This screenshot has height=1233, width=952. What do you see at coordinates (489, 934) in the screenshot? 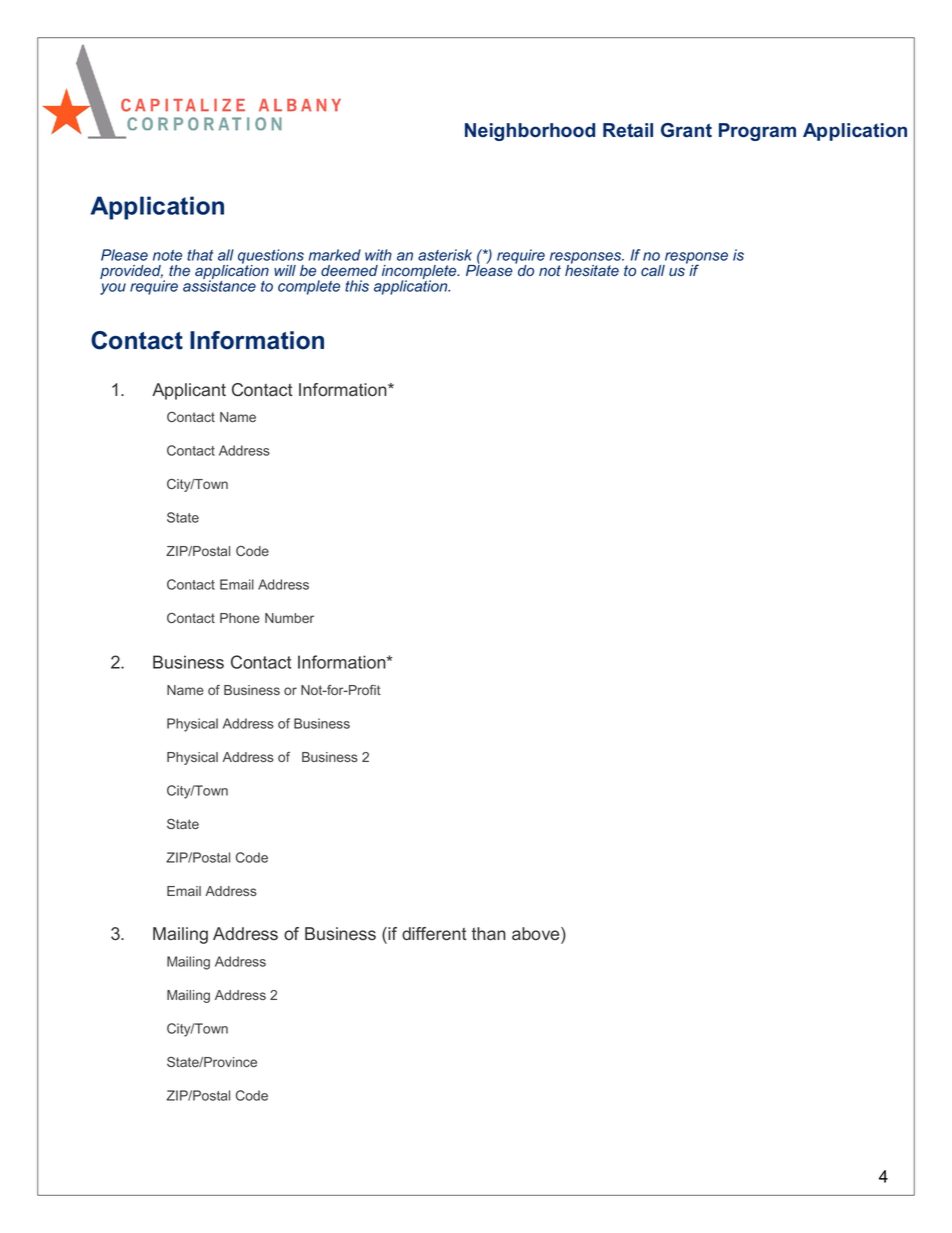
I see `than` at bounding box center [489, 934].
